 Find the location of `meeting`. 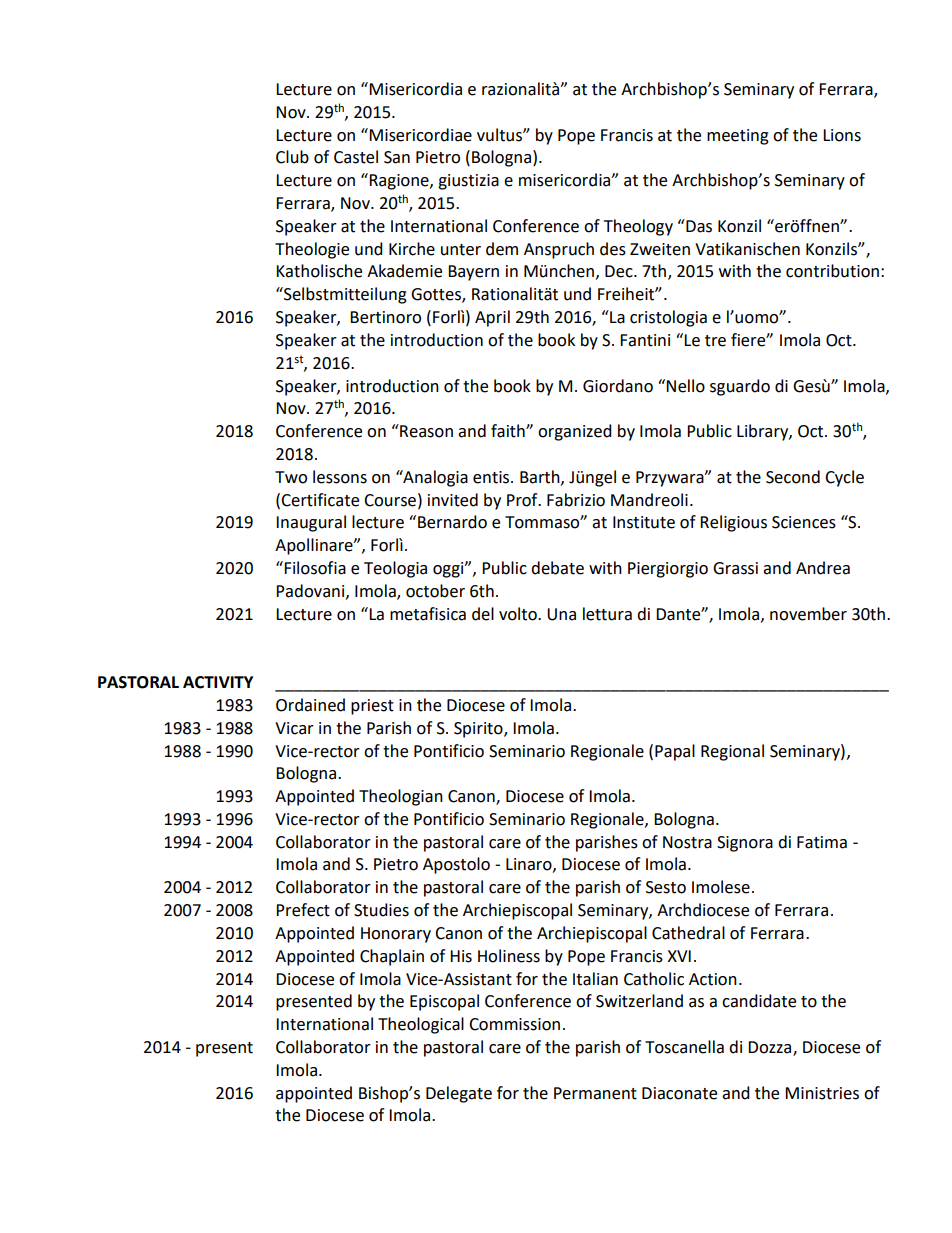

meeting is located at coordinates (738, 137).
